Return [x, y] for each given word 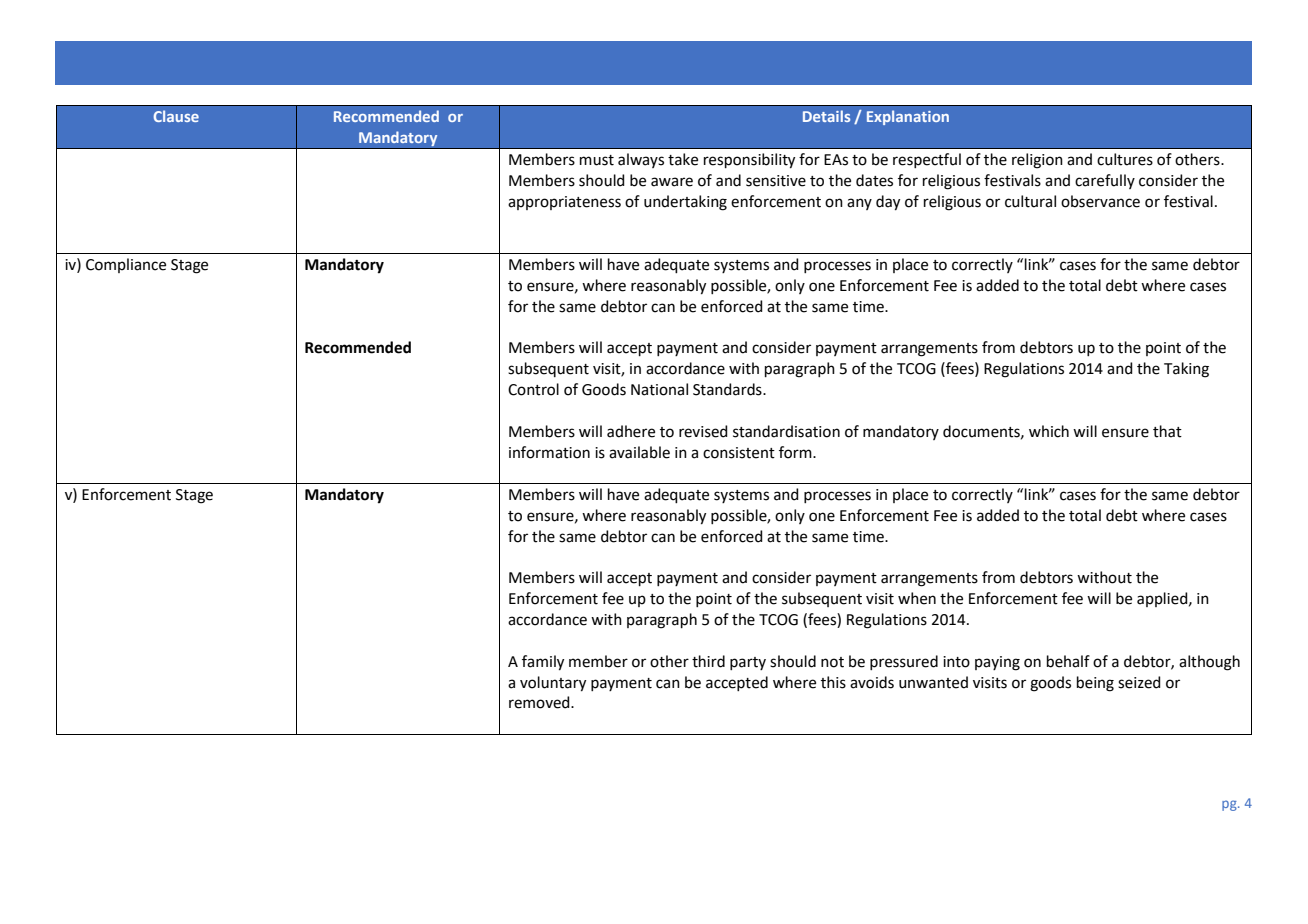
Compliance [126, 265]
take [683, 159]
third [708, 661]
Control [533, 389]
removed [540, 702]
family [543, 663]
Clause [176, 116]
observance [1100, 201]
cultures [1125, 159]
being [1095, 684]
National [659, 389]
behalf [1068, 661]
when [917, 598]
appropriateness [564, 203]
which [1049, 431]
